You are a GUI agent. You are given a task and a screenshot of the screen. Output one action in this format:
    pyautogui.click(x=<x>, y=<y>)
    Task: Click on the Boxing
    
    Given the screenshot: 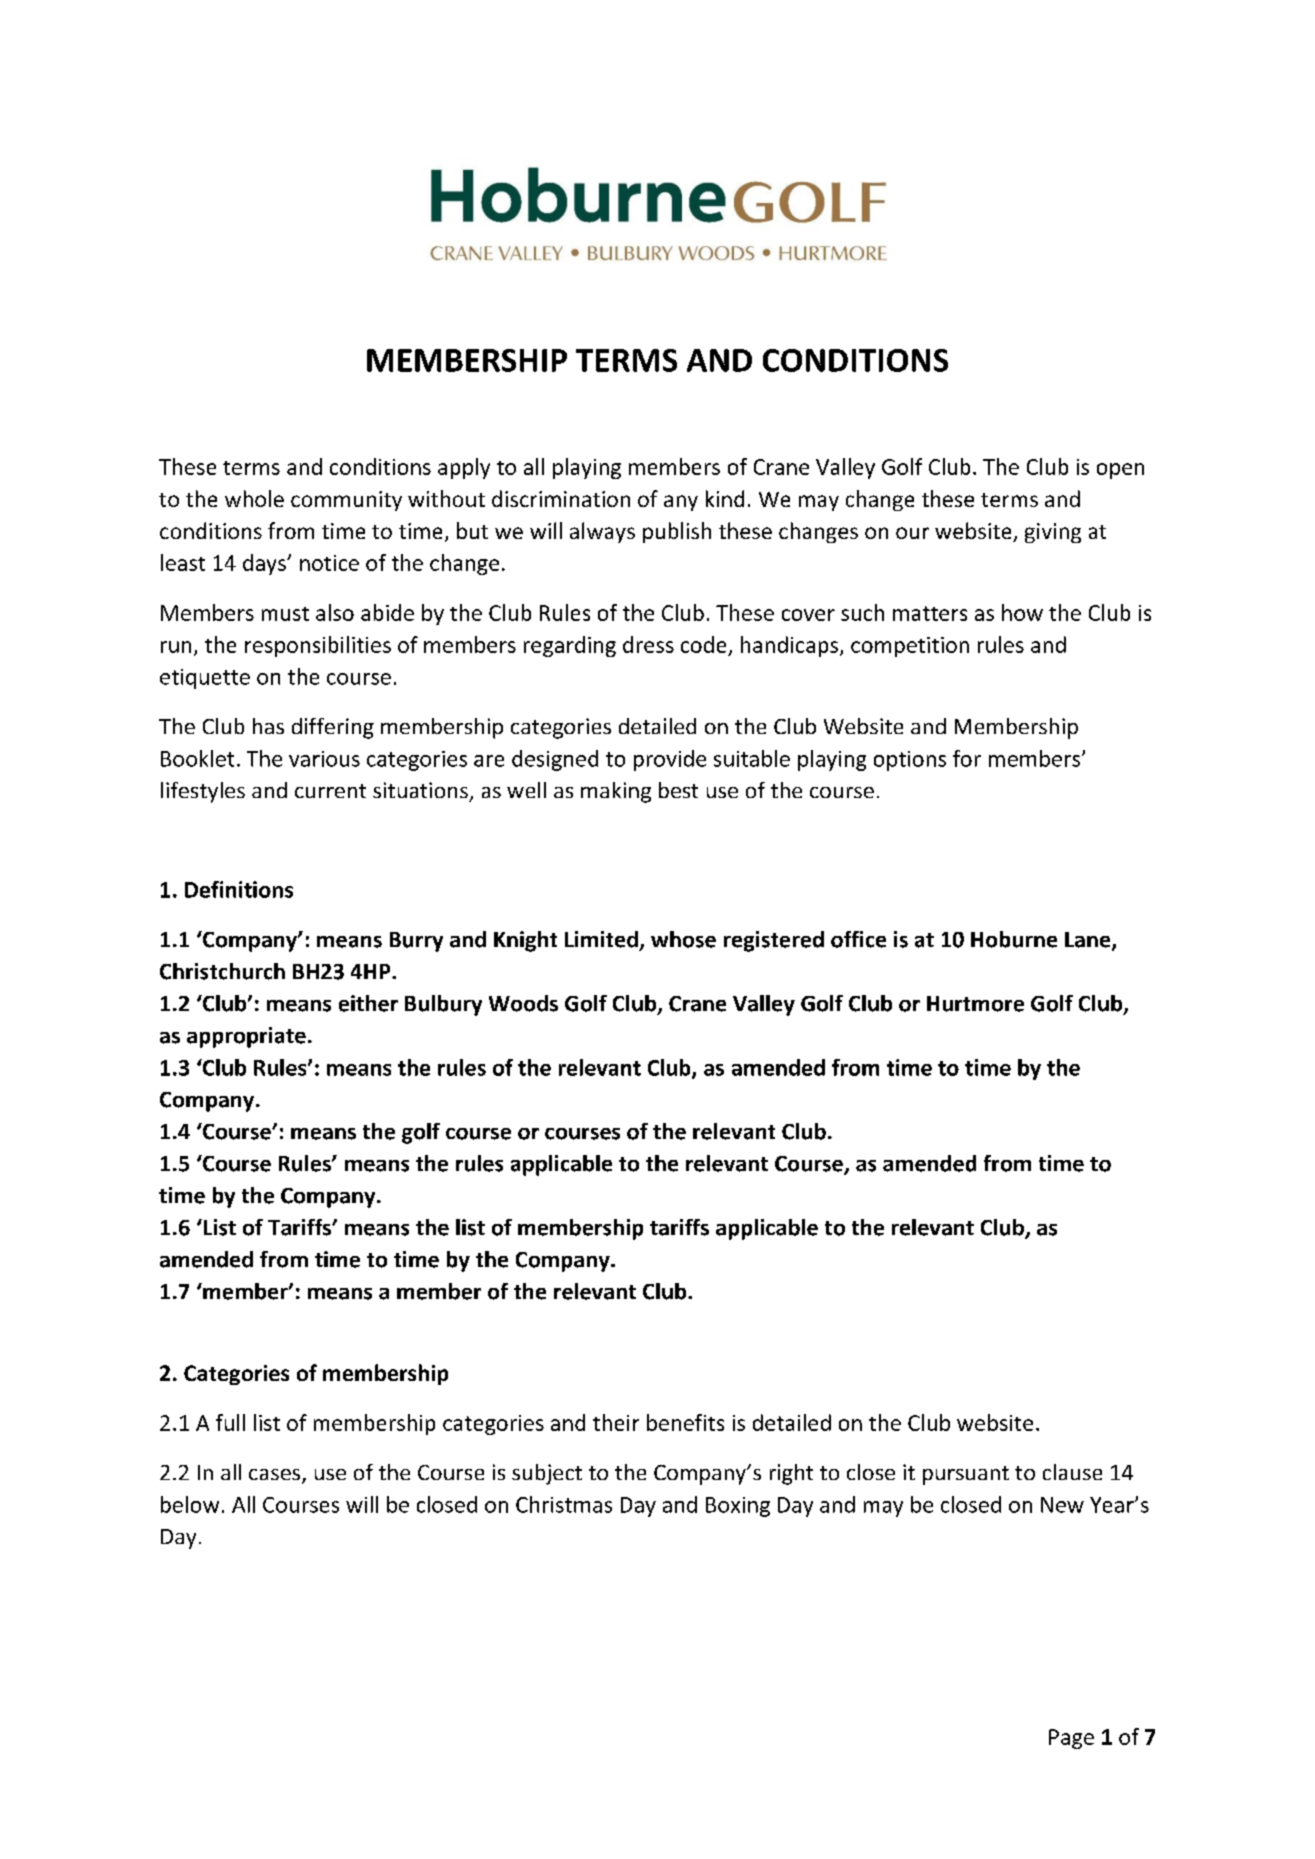 What is the action you would take?
    pyautogui.click(x=738, y=1507)
